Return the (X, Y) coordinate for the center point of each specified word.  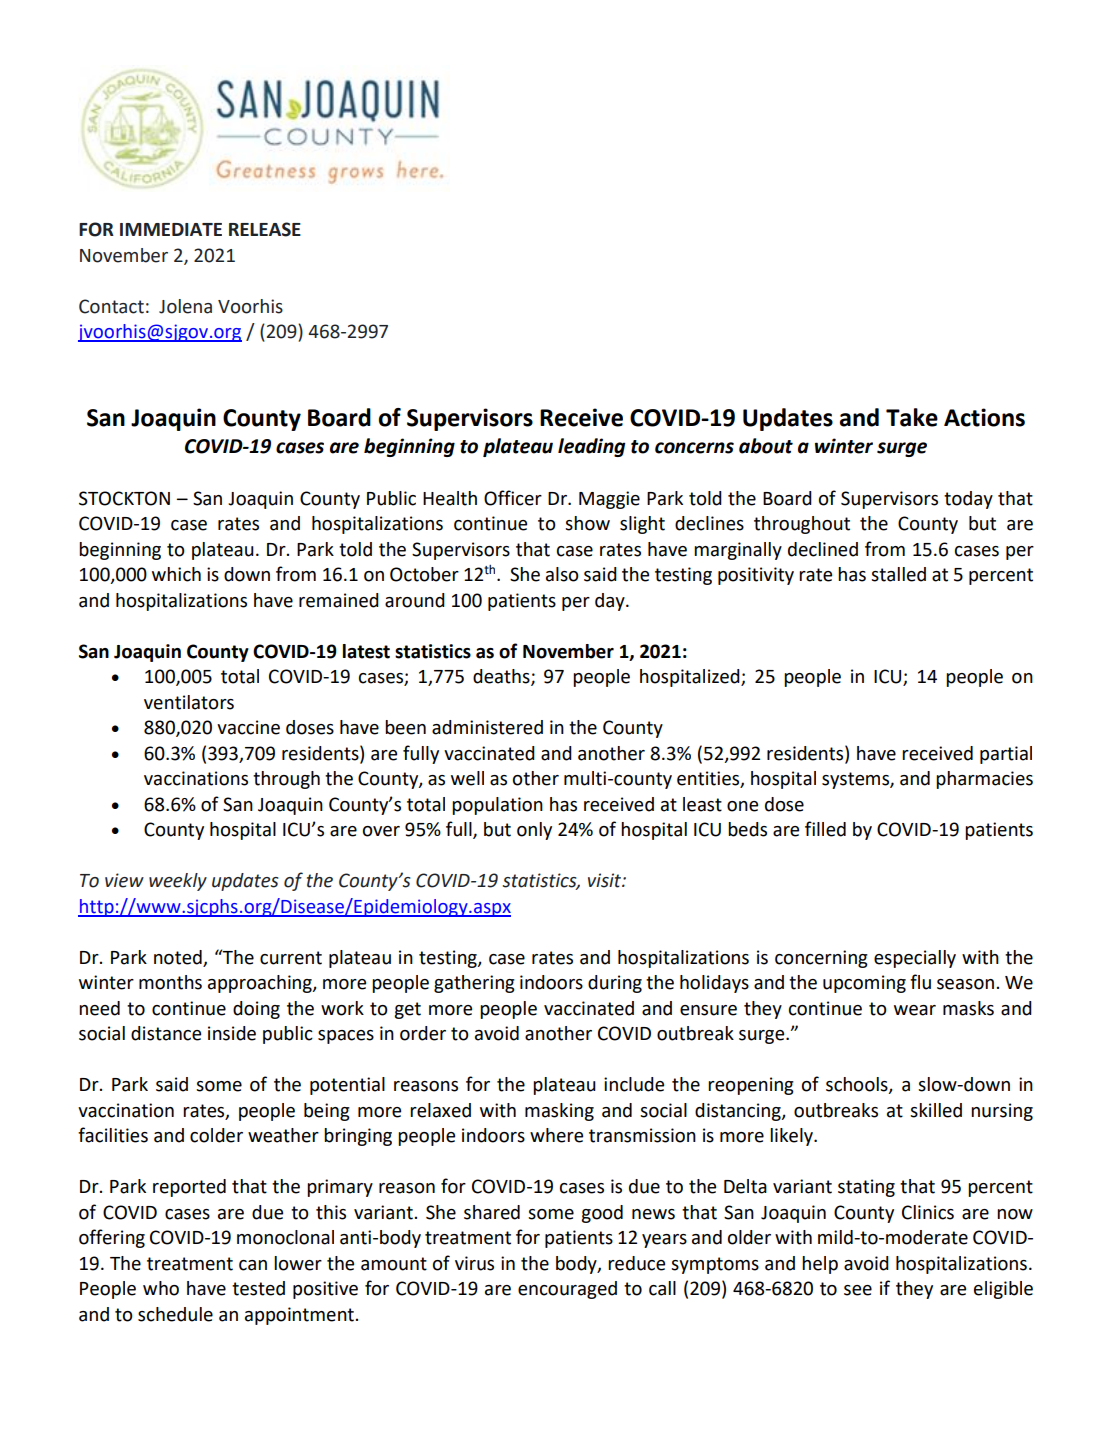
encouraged (567, 1290)
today (968, 500)
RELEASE (265, 229)
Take (912, 417)
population (497, 806)
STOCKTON (124, 498)
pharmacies (984, 780)
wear (915, 1010)
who (161, 1288)
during (615, 984)
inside (232, 1033)
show (587, 523)
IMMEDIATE (171, 229)
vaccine (248, 727)
